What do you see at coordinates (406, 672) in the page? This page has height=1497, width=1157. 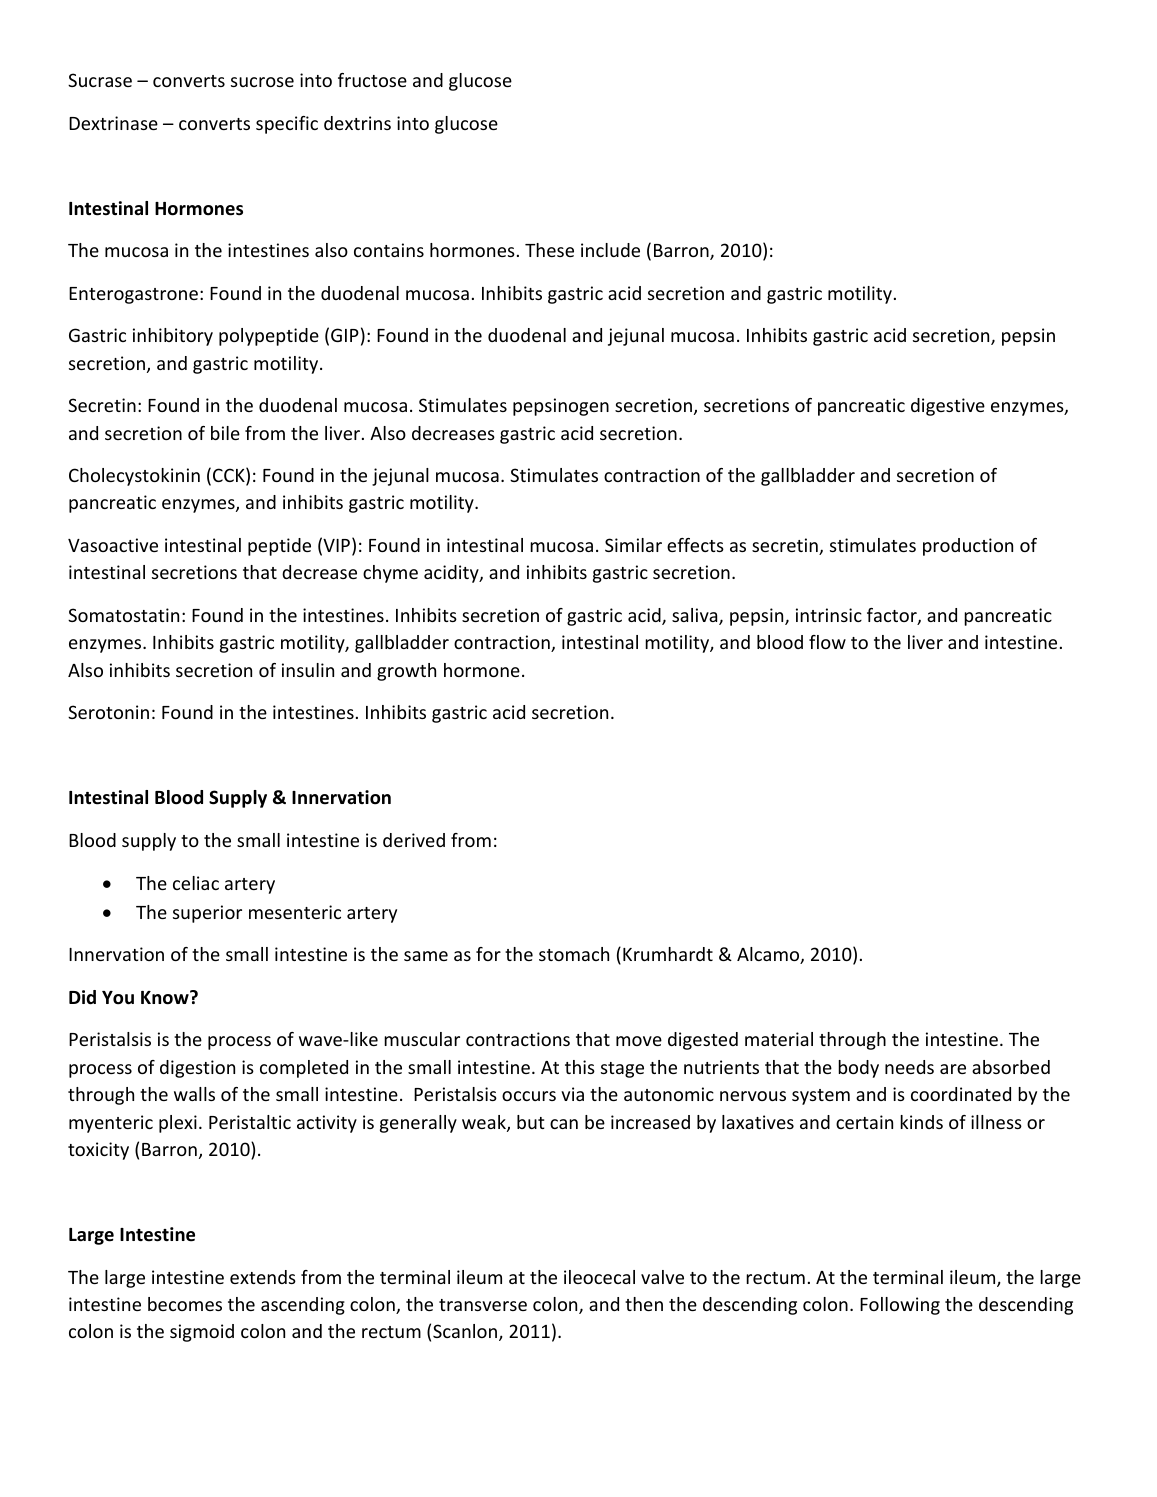 I see `growth` at bounding box center [406, 672].
